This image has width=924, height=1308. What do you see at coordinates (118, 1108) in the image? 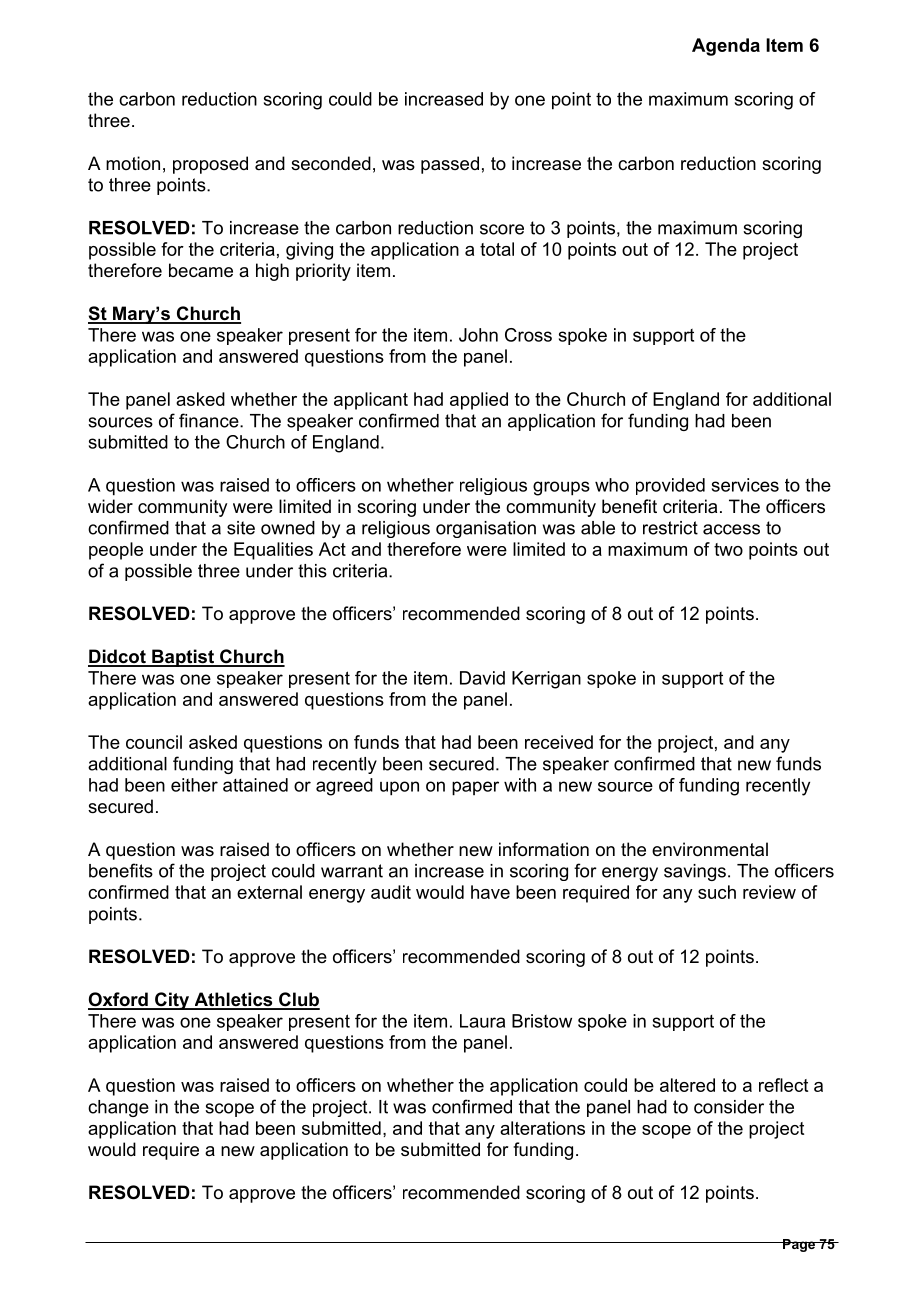
I see `change` at bounding box center [118, 1108].
